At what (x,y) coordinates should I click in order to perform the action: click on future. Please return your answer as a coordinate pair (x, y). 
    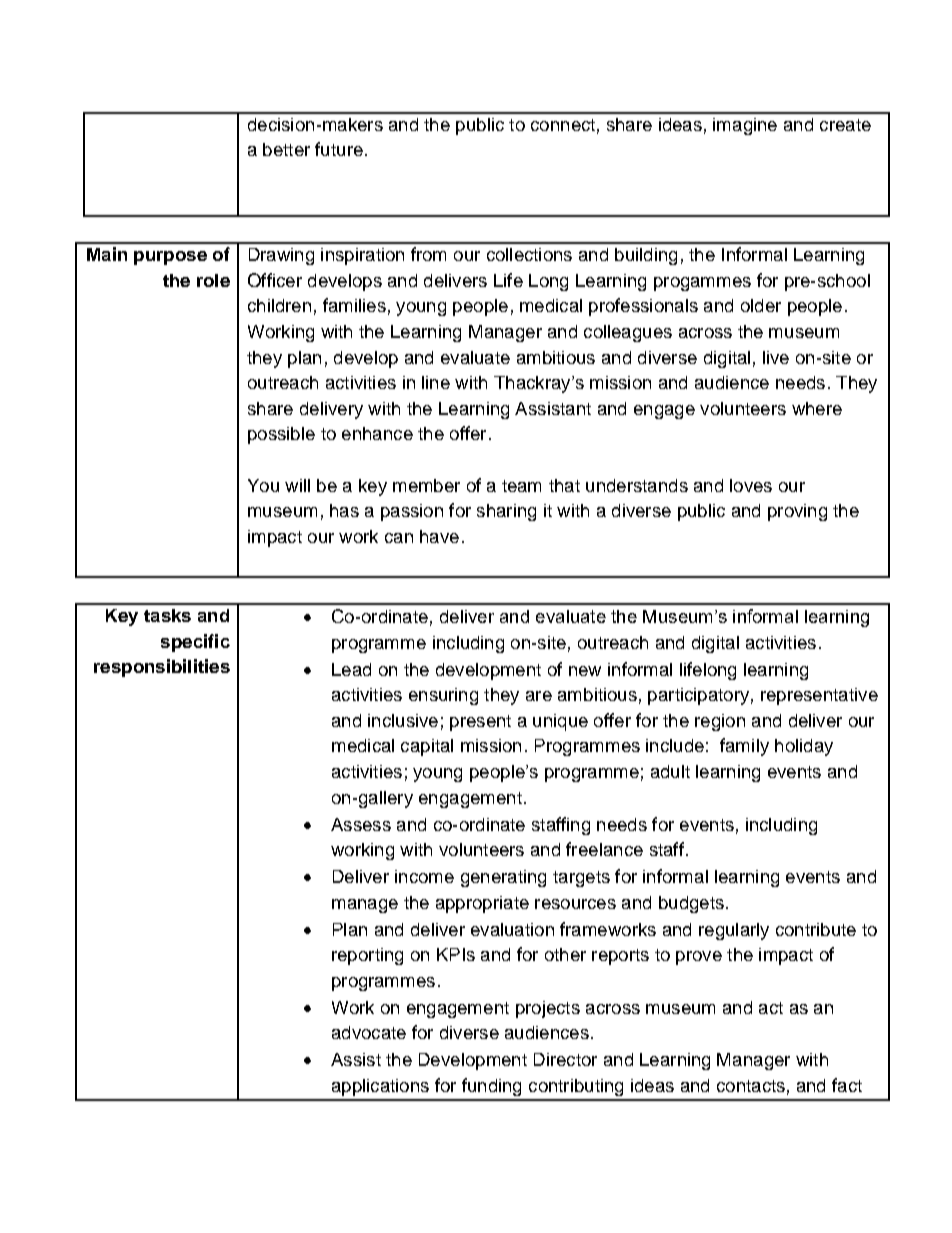
    Looking at the image, I should click on (339, 149).
